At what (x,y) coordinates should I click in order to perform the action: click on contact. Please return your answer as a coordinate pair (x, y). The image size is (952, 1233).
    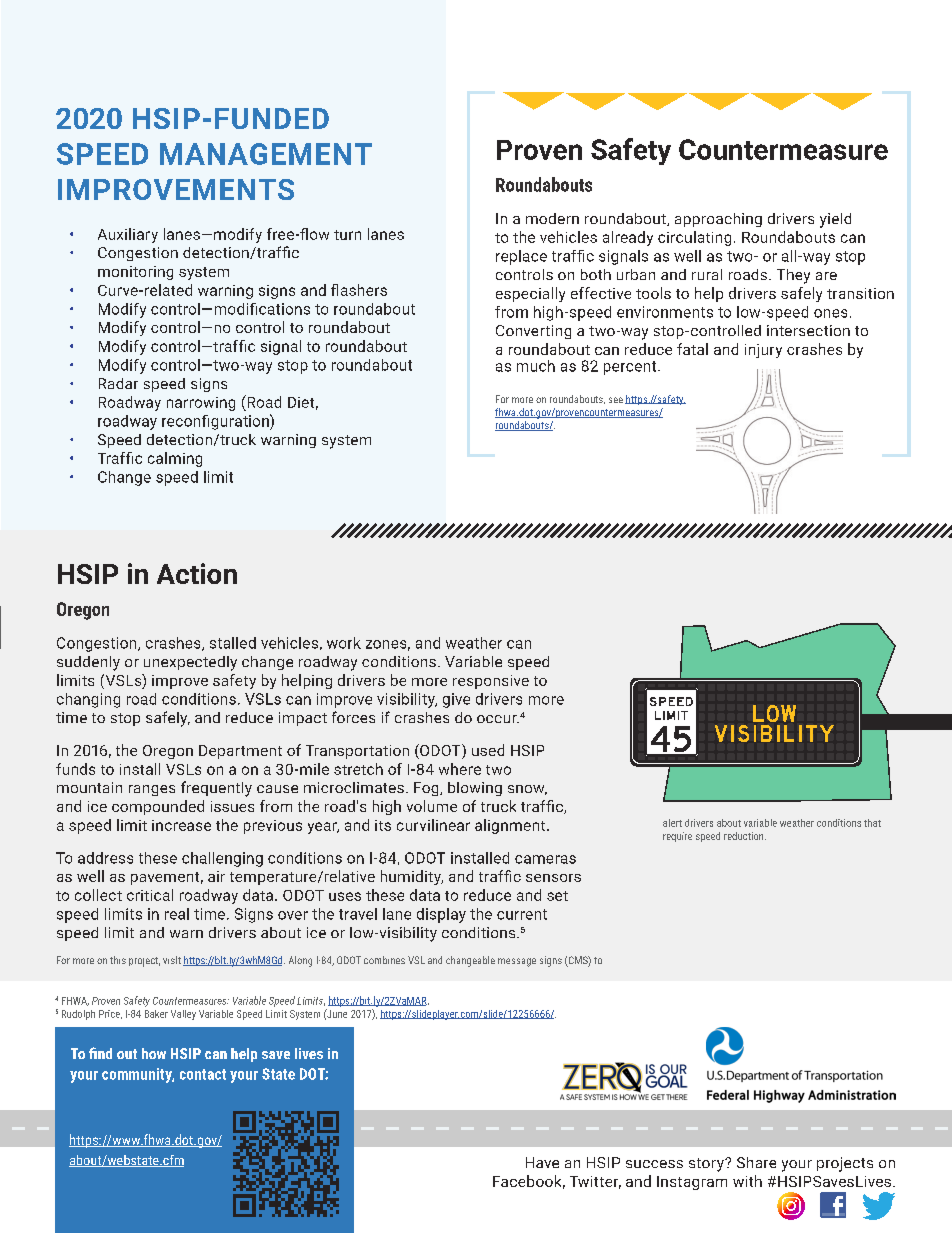
    Looking at the image, I should click on (203, 1074).
